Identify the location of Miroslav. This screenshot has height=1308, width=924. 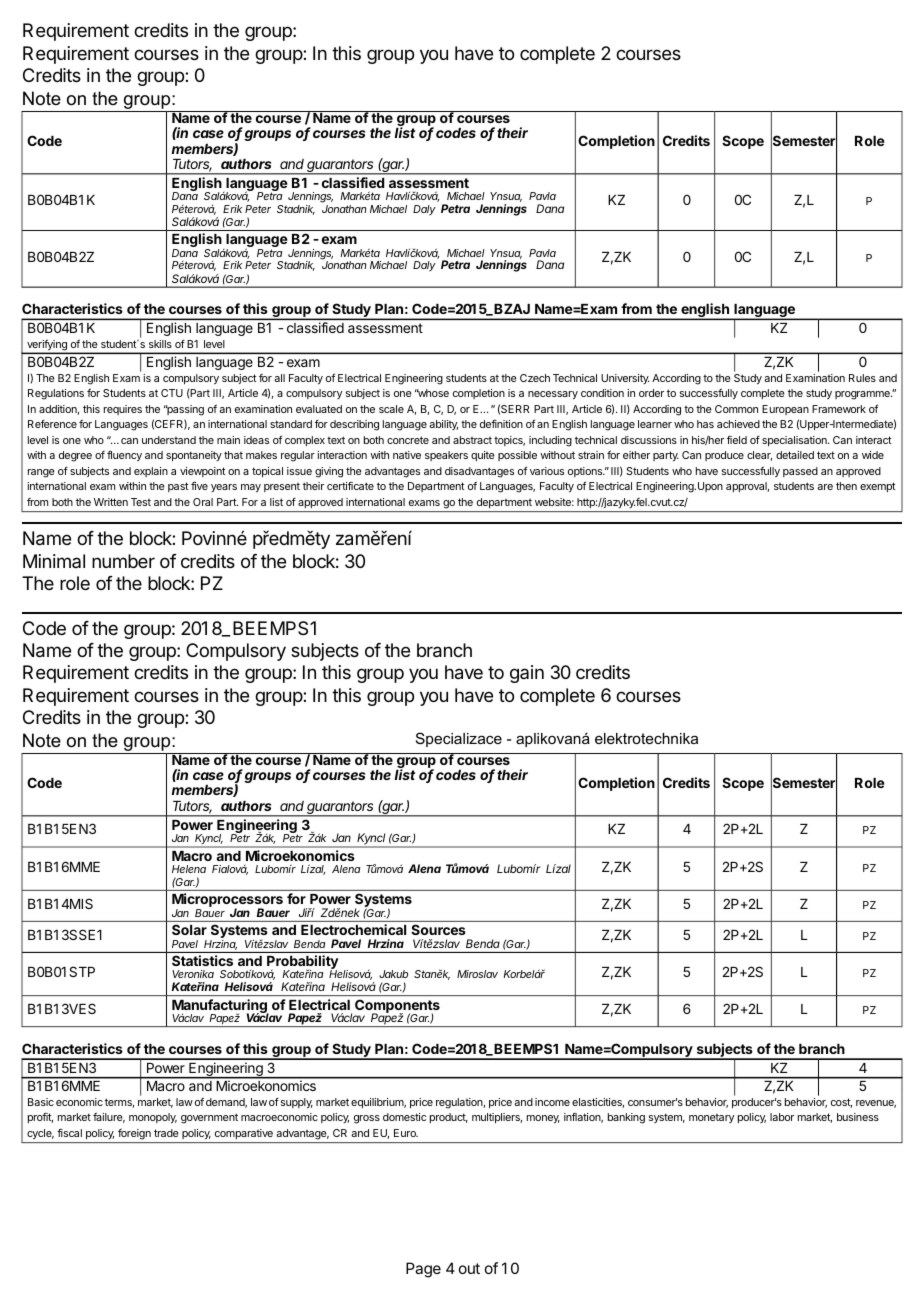
(477, 974).
